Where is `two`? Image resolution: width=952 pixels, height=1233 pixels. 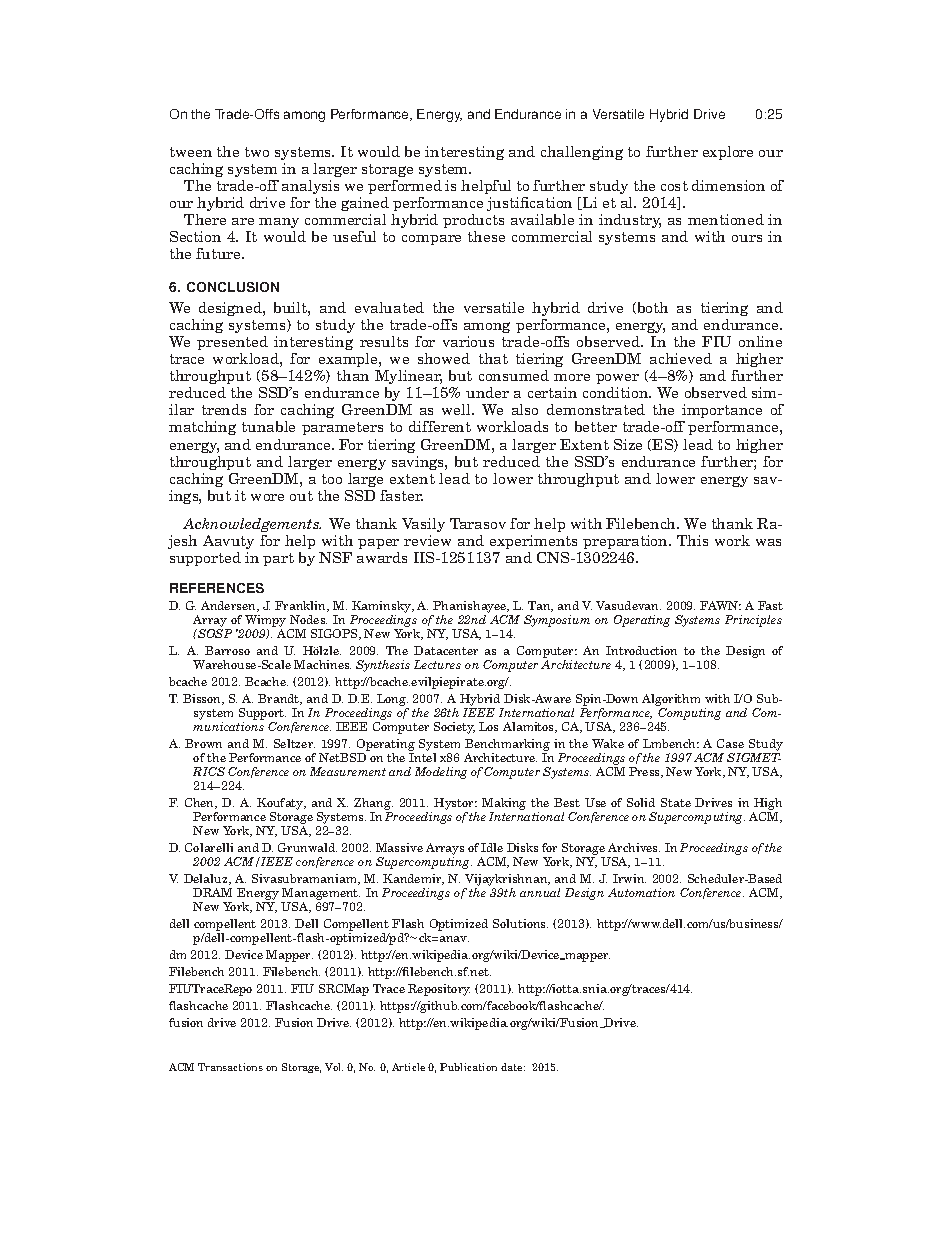
two is located at coordinates (257, 152).
